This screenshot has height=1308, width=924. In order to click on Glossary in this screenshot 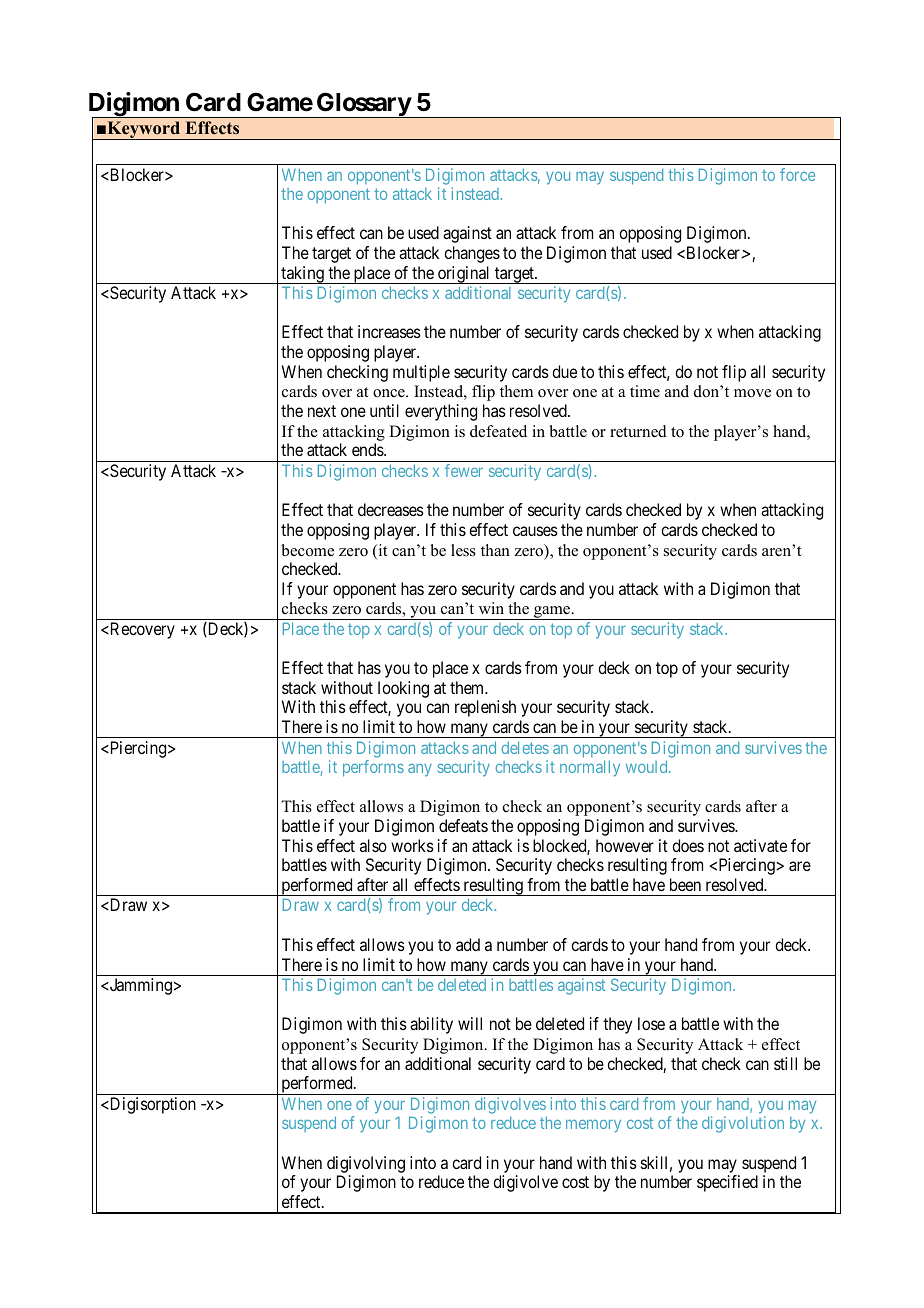, I will do `click(363, 105)`.
